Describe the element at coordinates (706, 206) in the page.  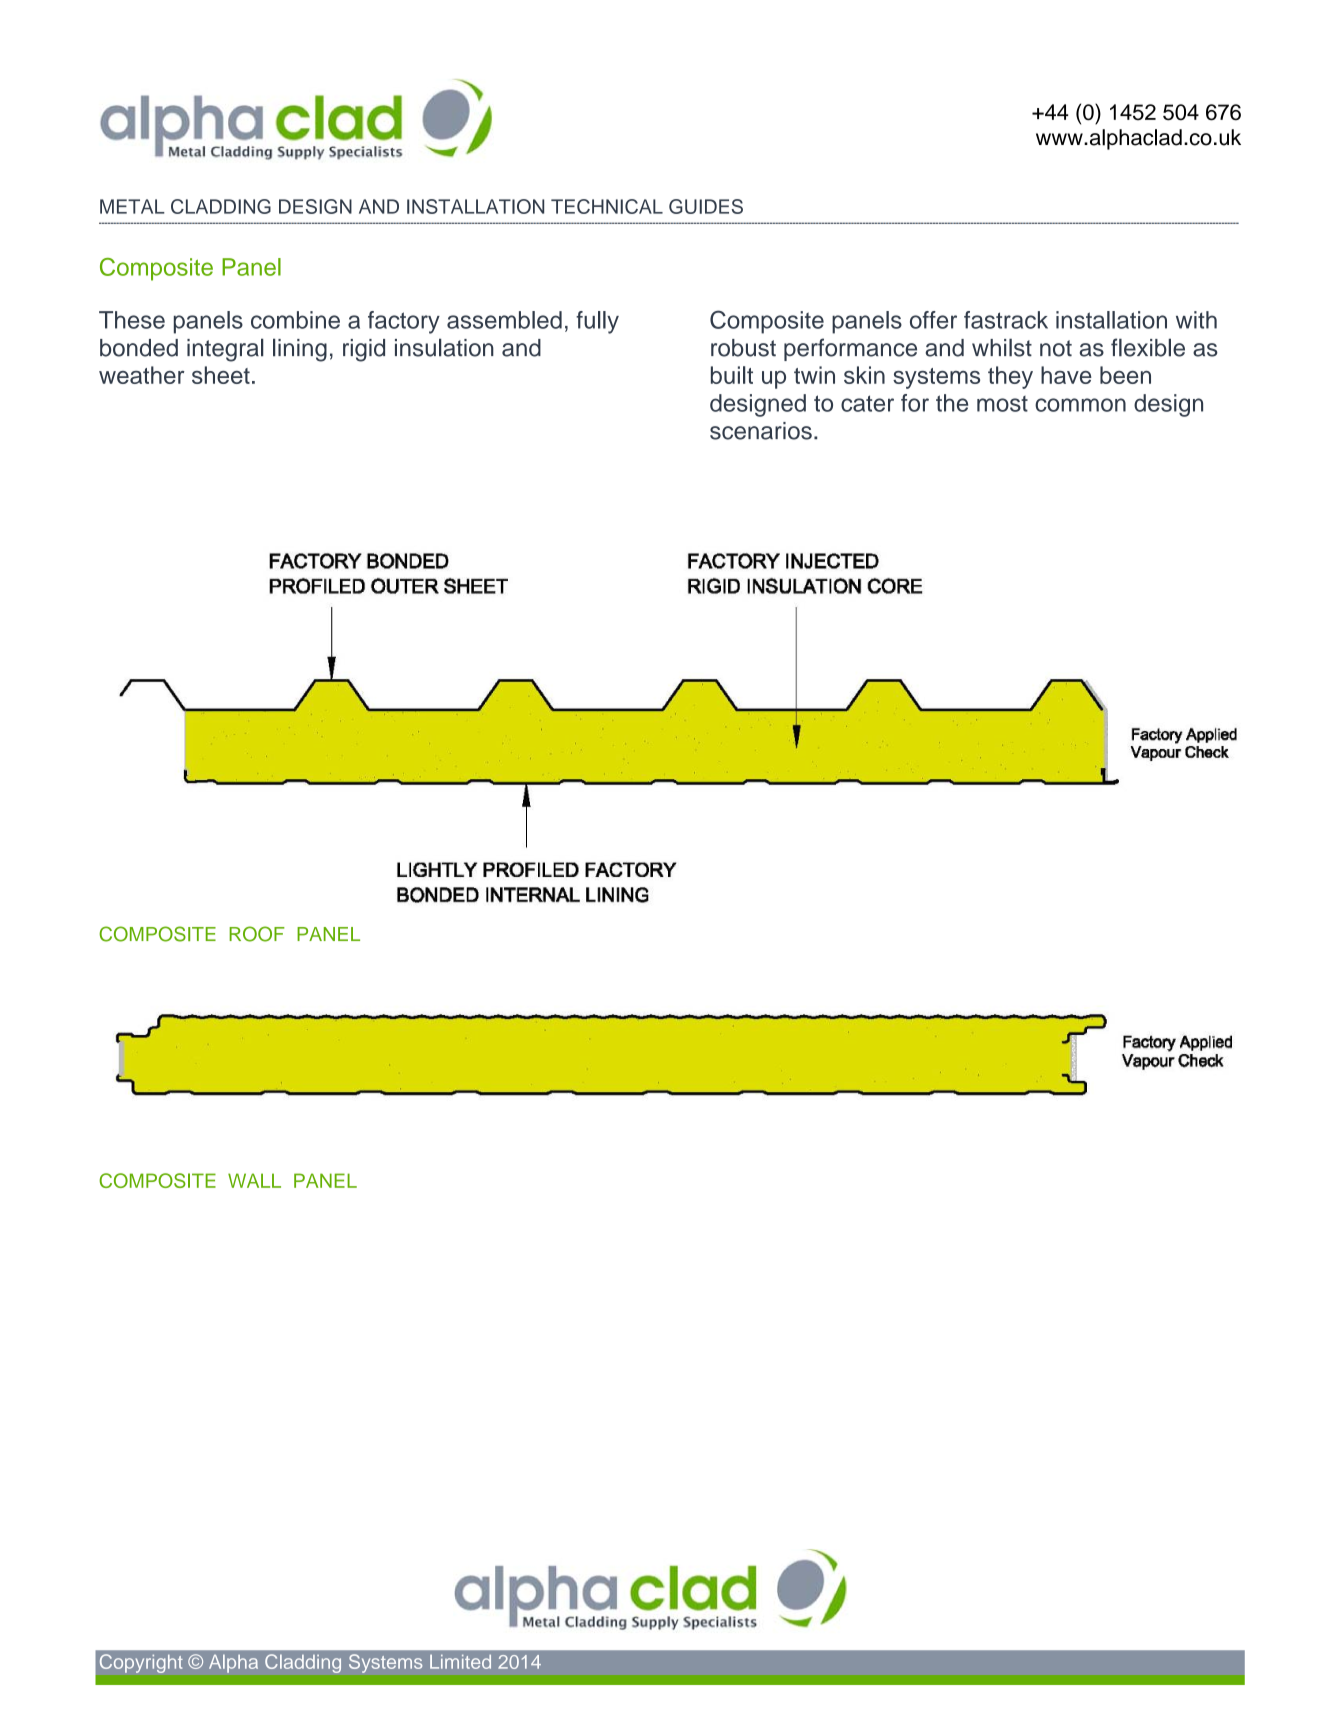
I see `GUIDES` at that location.
